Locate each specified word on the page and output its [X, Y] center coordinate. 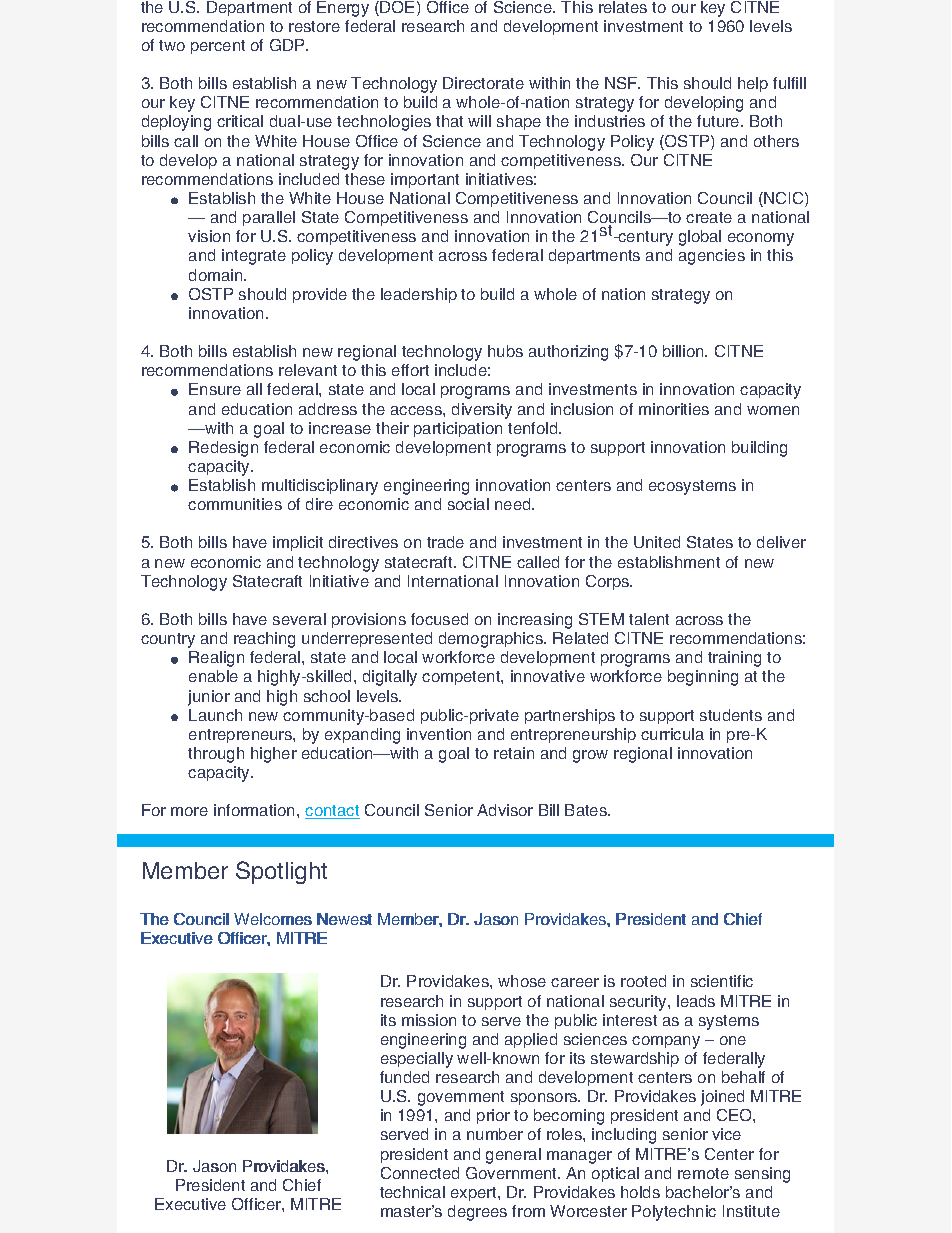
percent [218, 47]
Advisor [505, 810]
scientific [722, 981]
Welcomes [273, 919]
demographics [492, 640]
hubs [505, 351]
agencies [712, 257]
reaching [264, 640]
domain [217, 275]
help [753, 84]
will [479, 121]
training [734, 659]
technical [412, 1192]
